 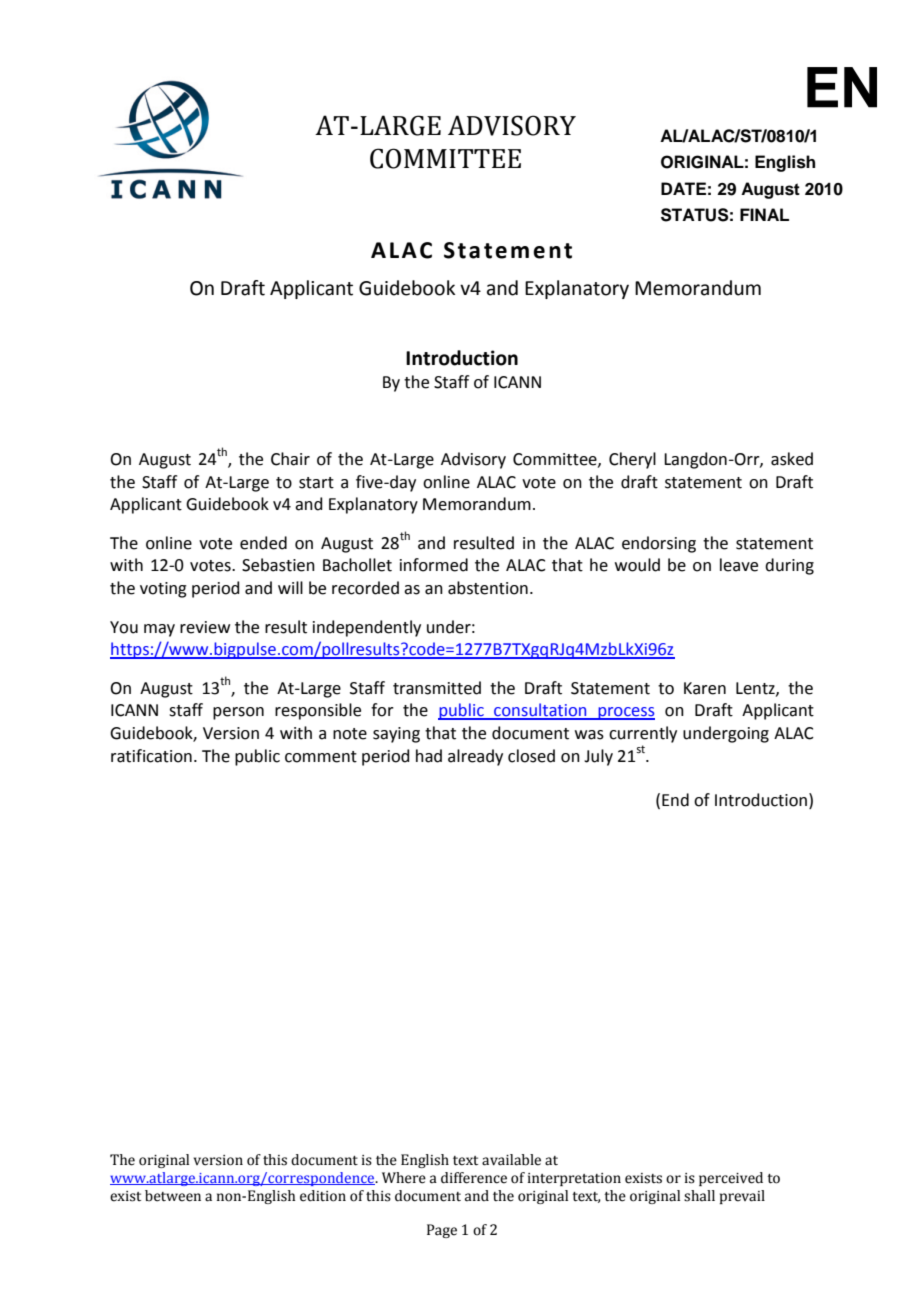 I want to click on Karen, so click(x=705, y=688).
